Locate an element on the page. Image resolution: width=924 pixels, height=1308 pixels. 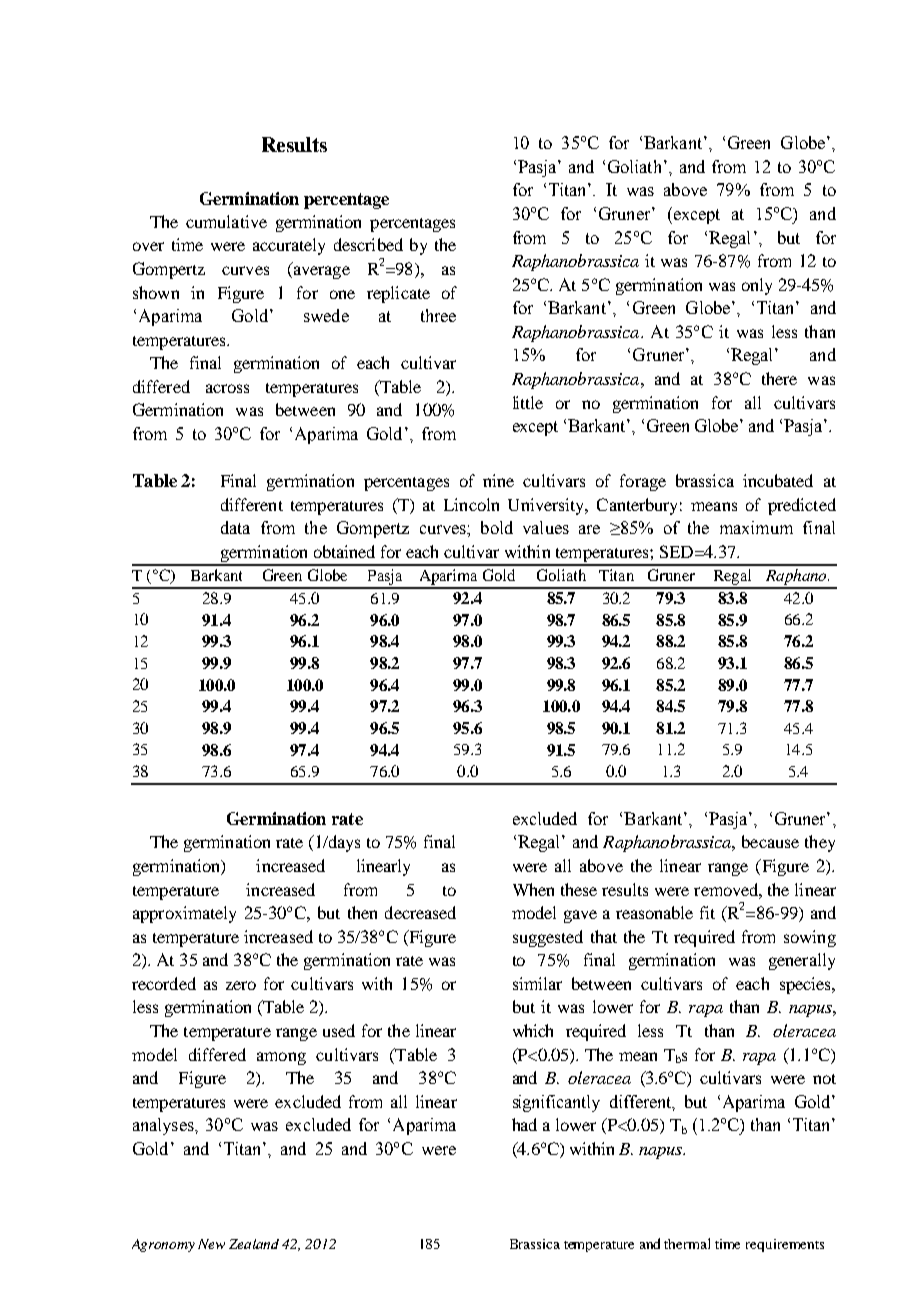
New is located at coordinates (211, 1244).
